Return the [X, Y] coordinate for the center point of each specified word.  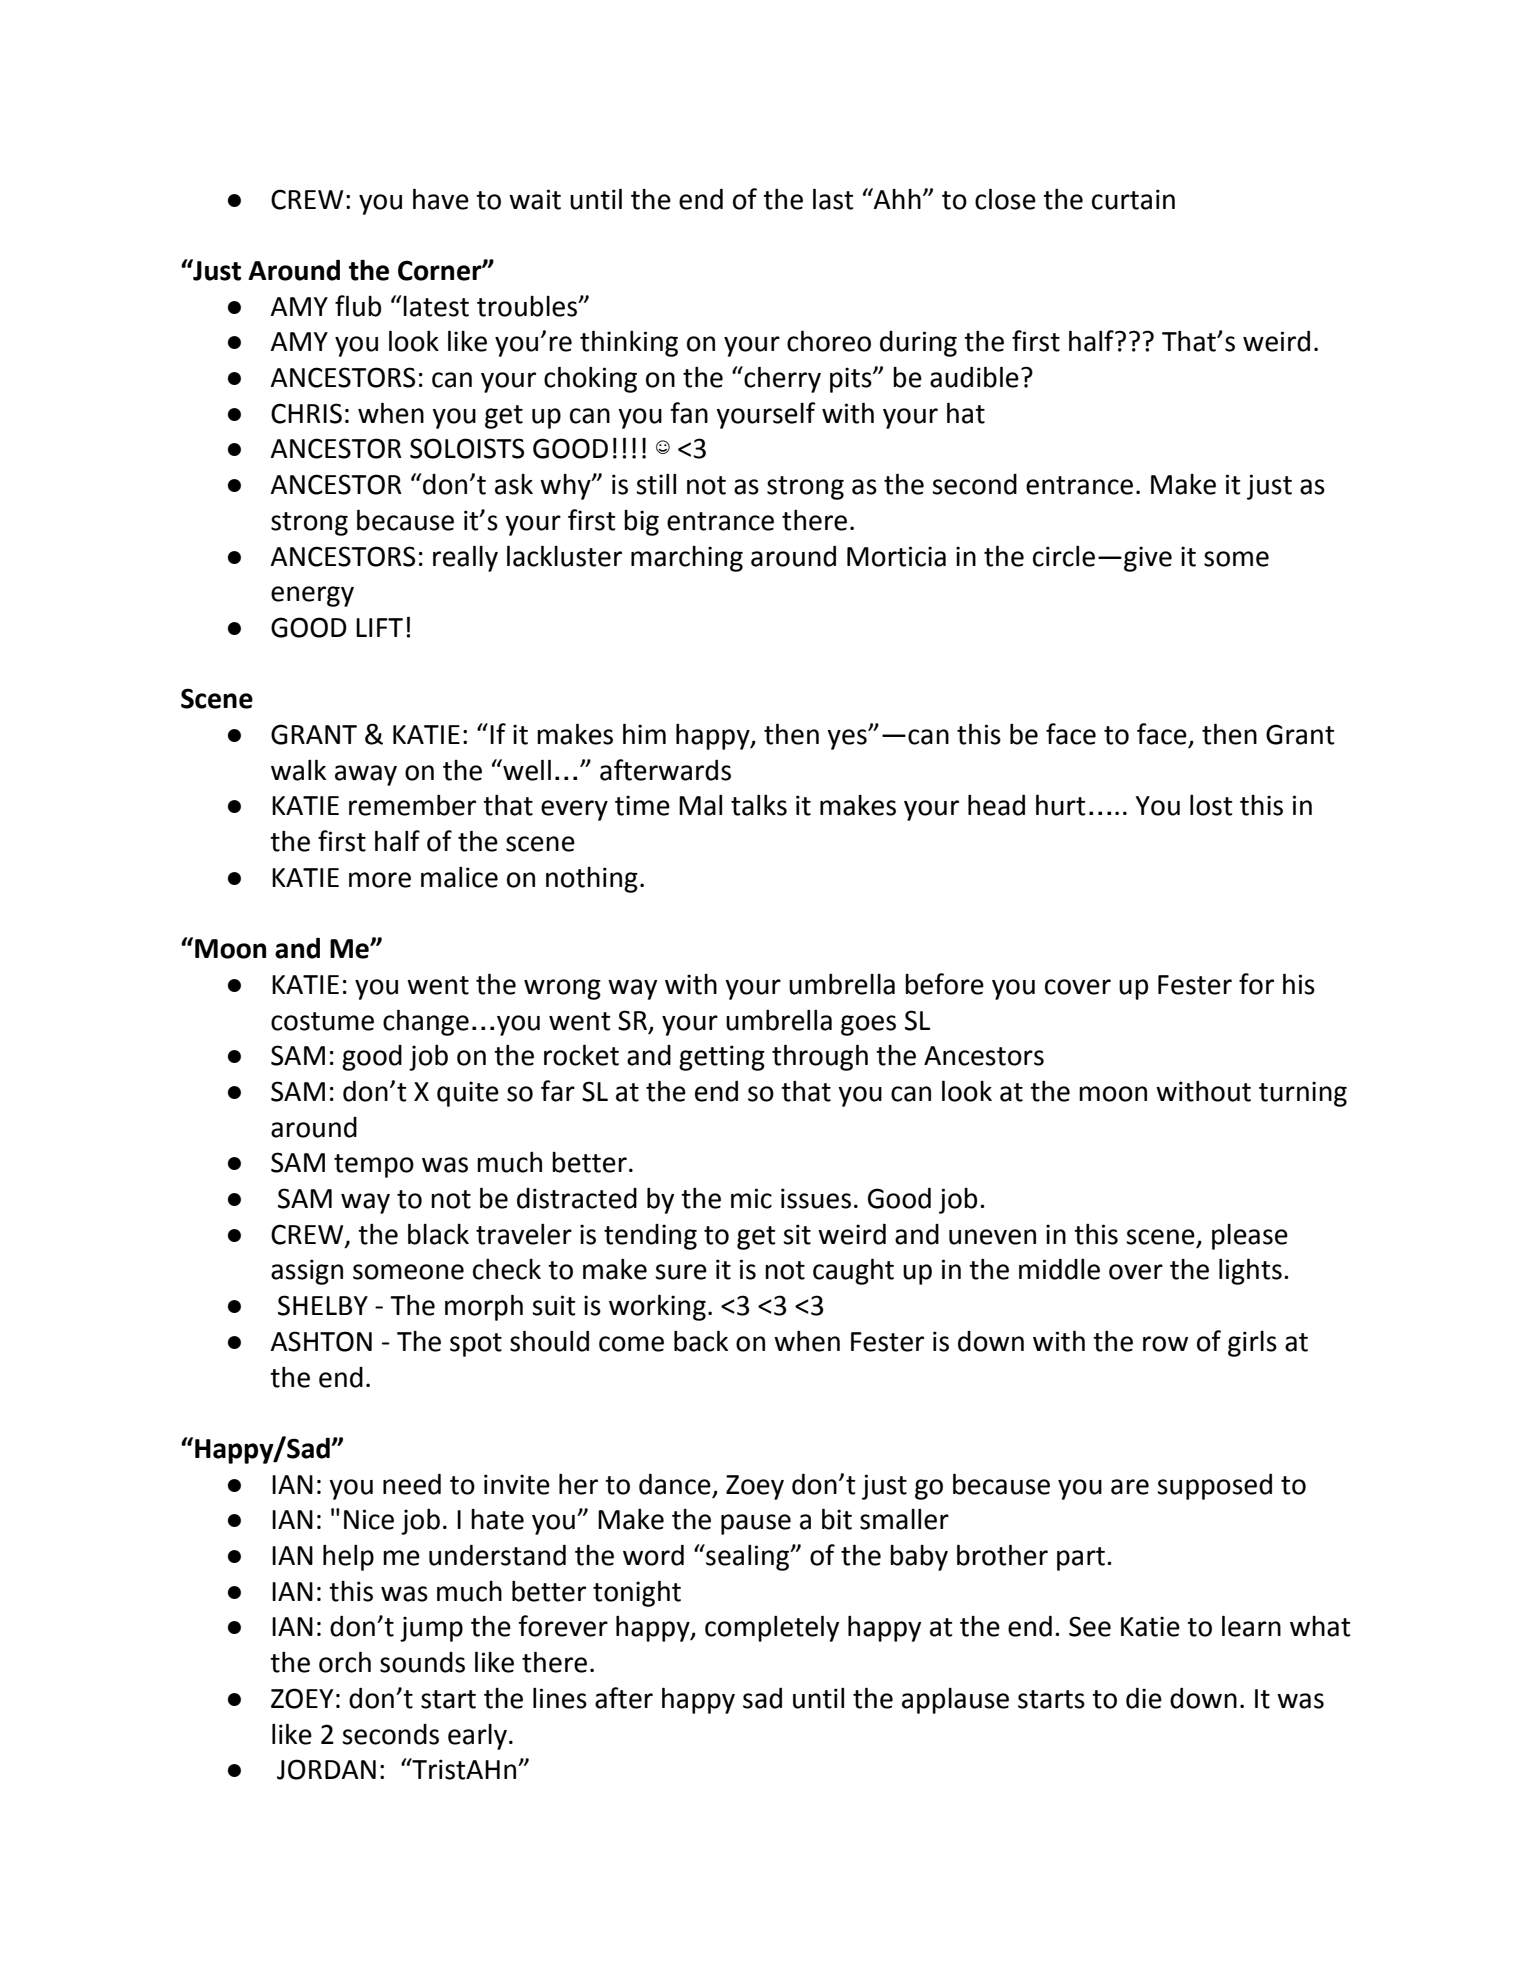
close [1005, 199]
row [1165, 1344]
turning [1303, 1094]
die [1144, 1698]
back [701, 1341]
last [833, 199]
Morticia [896, 556]
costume [322, 1021]
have [441, 199]
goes [868, 1025]
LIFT [379, 627]
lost [1211, 805]
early [477, 1737]
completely [772, 1628]
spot [476, 1345]
